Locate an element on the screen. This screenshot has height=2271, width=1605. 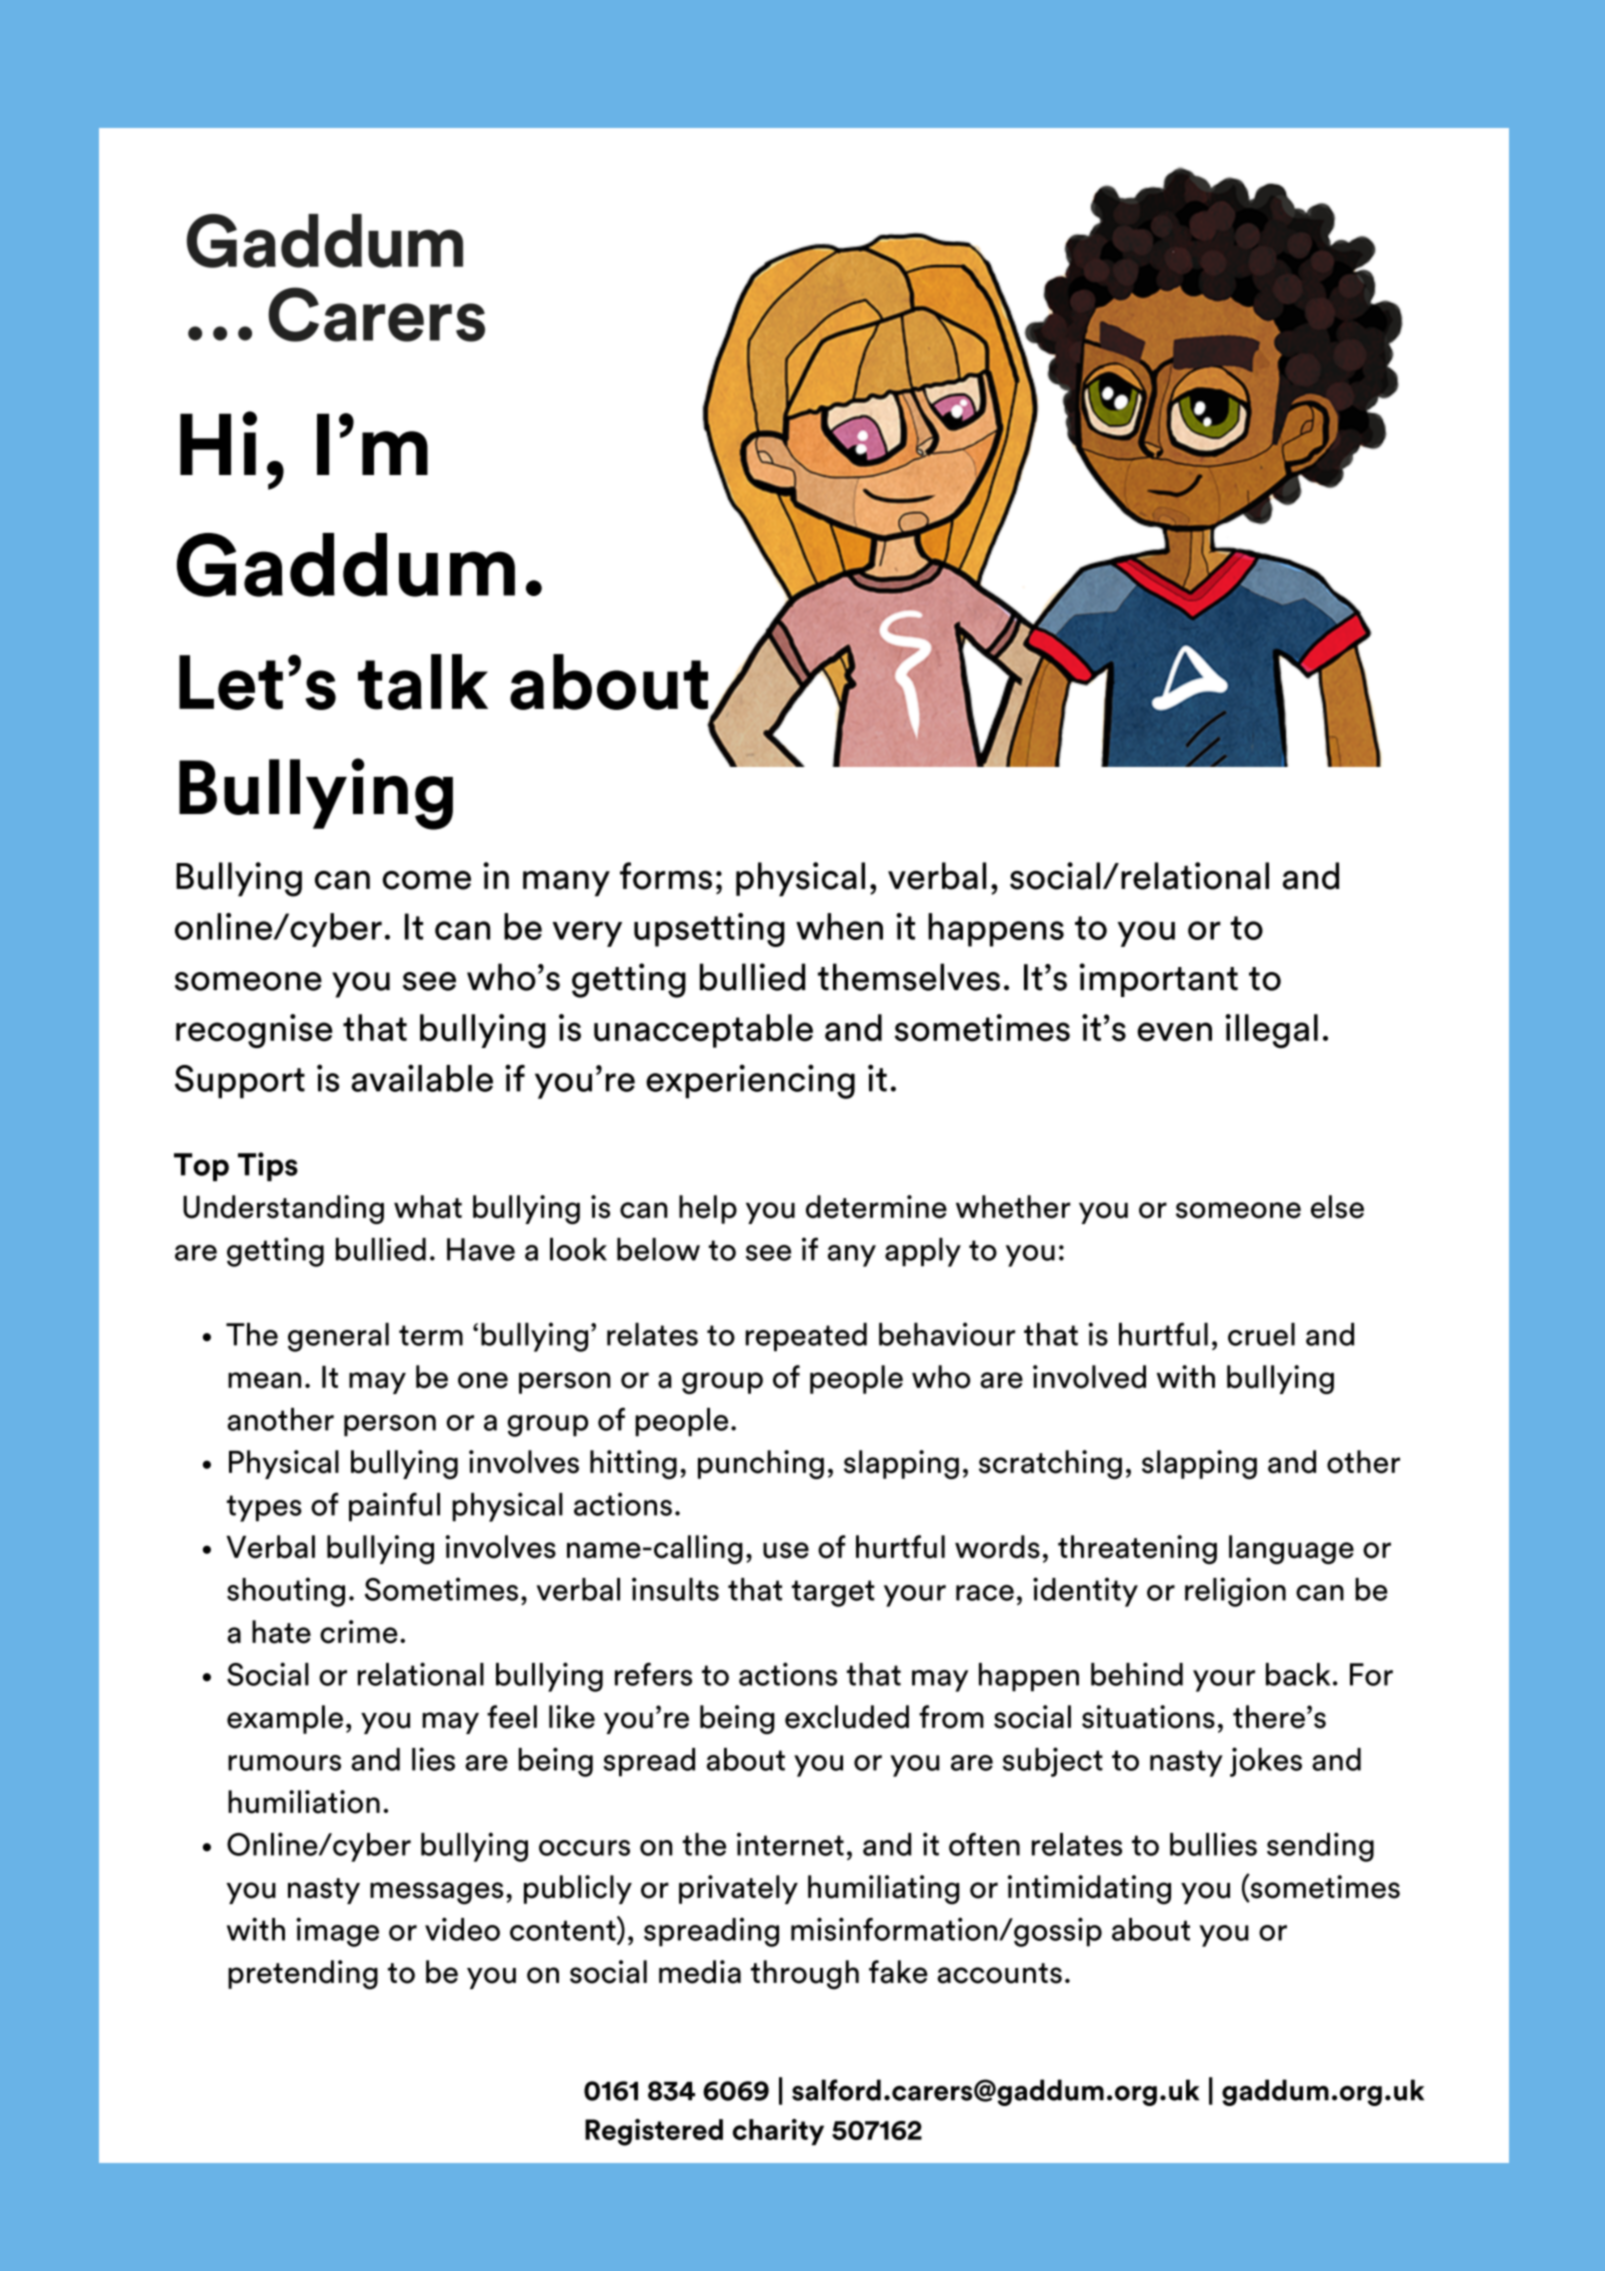
important is located at coordinates (1158, 980).
